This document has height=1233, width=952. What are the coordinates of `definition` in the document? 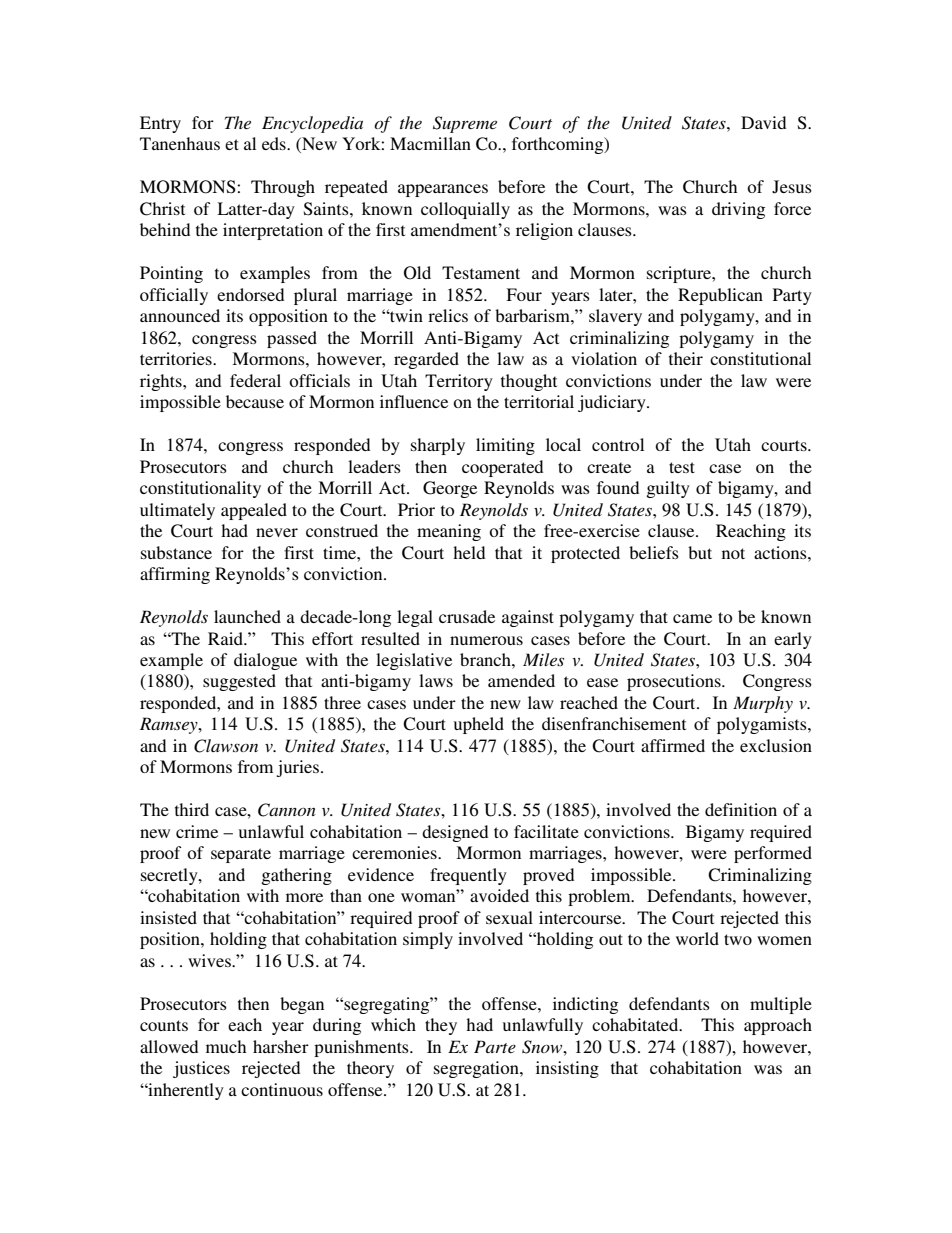 It's located at (741, 809).
